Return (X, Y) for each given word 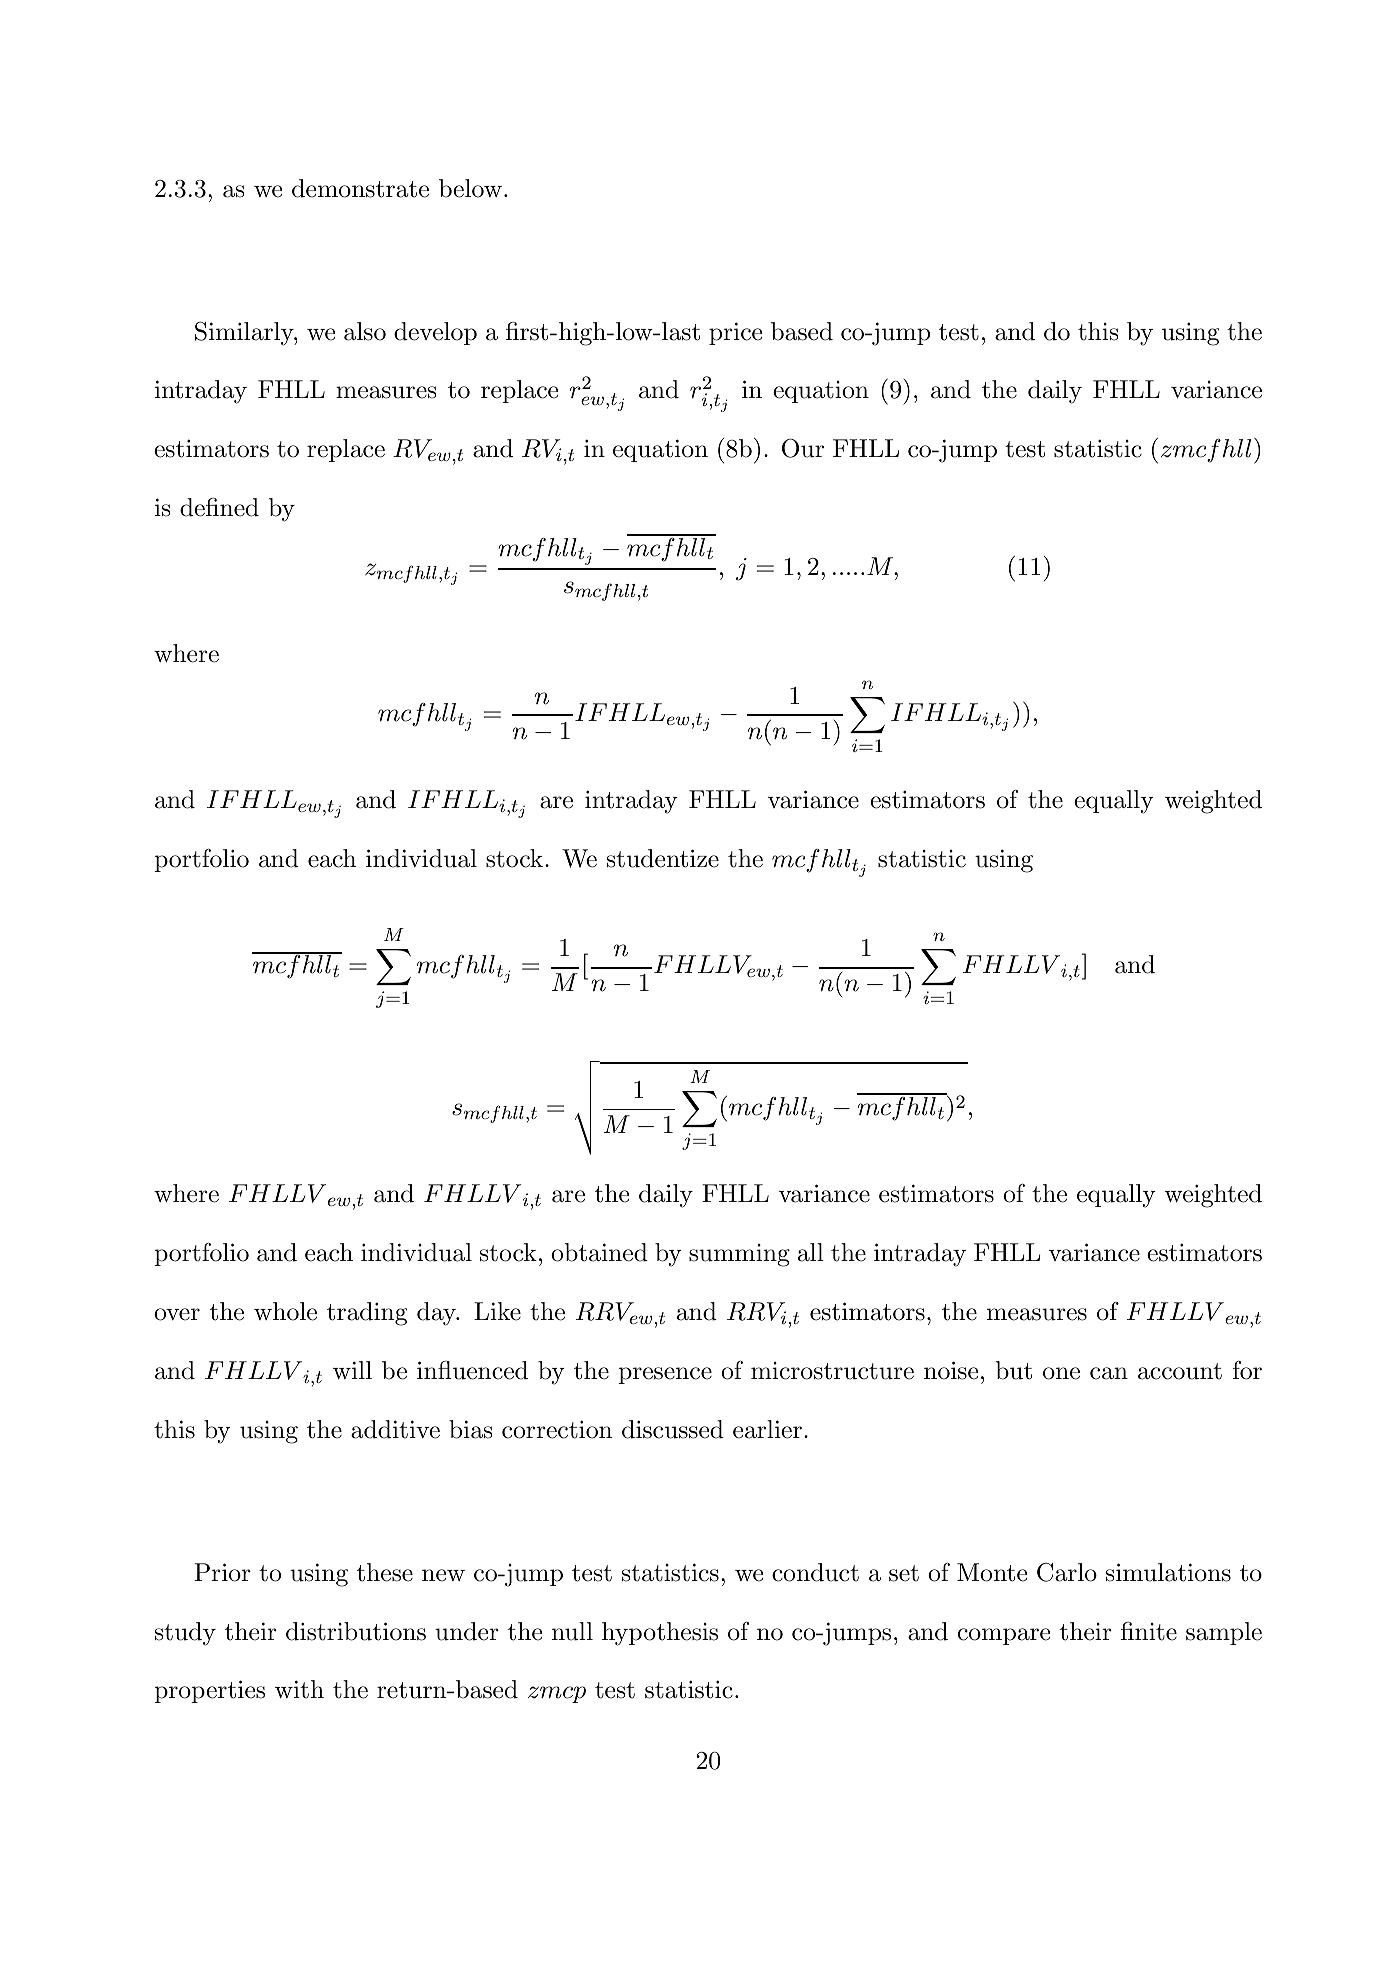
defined (219, 507)
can (1109, 1373)
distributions (356, 1631)
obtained (599, 1252)
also (365, 331)
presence (665, 1375)
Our (803, 448)
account (1180, 1371)
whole (285, 1311)
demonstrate (360, 188)
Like (497, 1311)
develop (435, 333)
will (352, 1370)
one (1061, 1373)
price (735, 333)
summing (739, 1255)
